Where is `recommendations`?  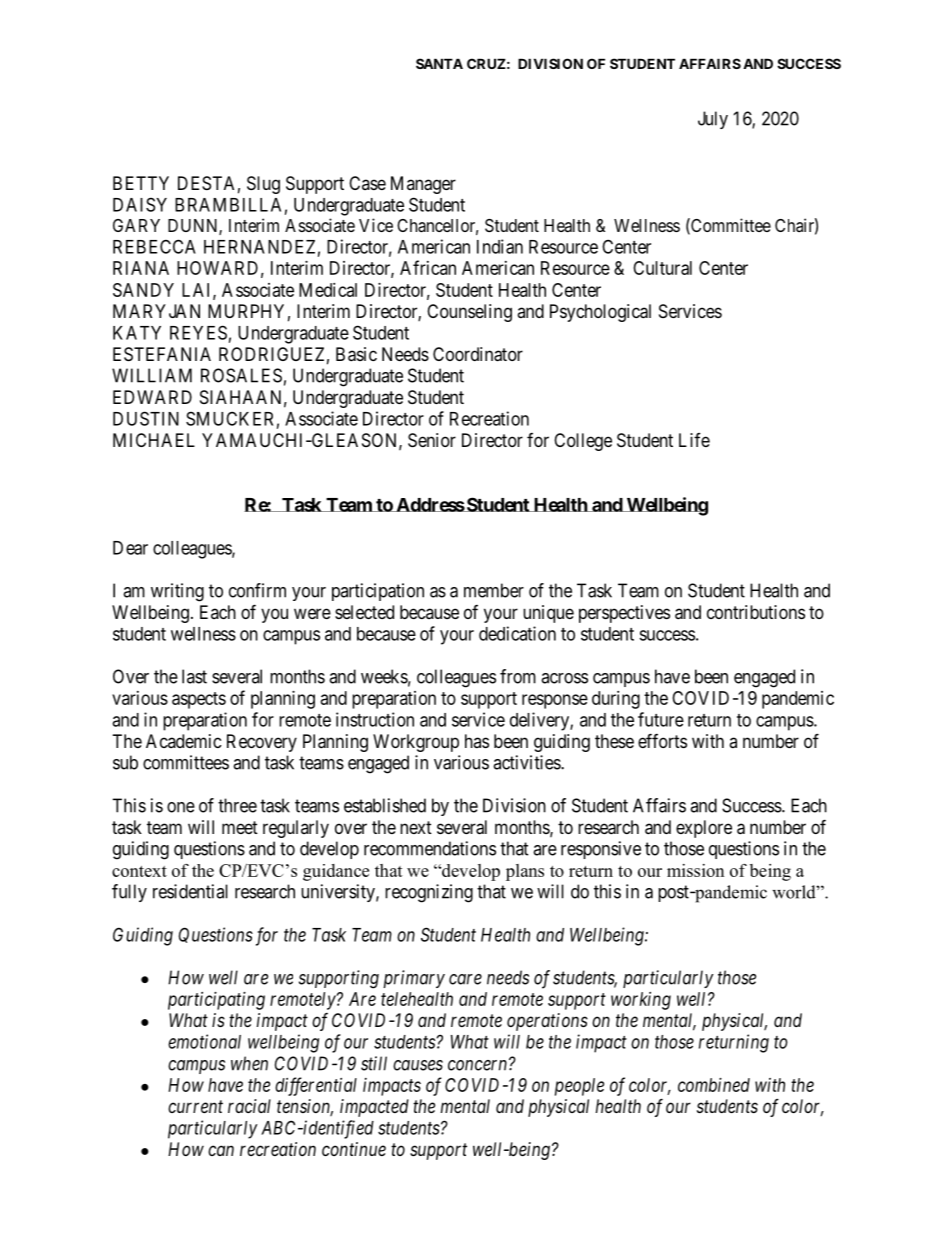 recommendations is located at coordinates (430, 848).
